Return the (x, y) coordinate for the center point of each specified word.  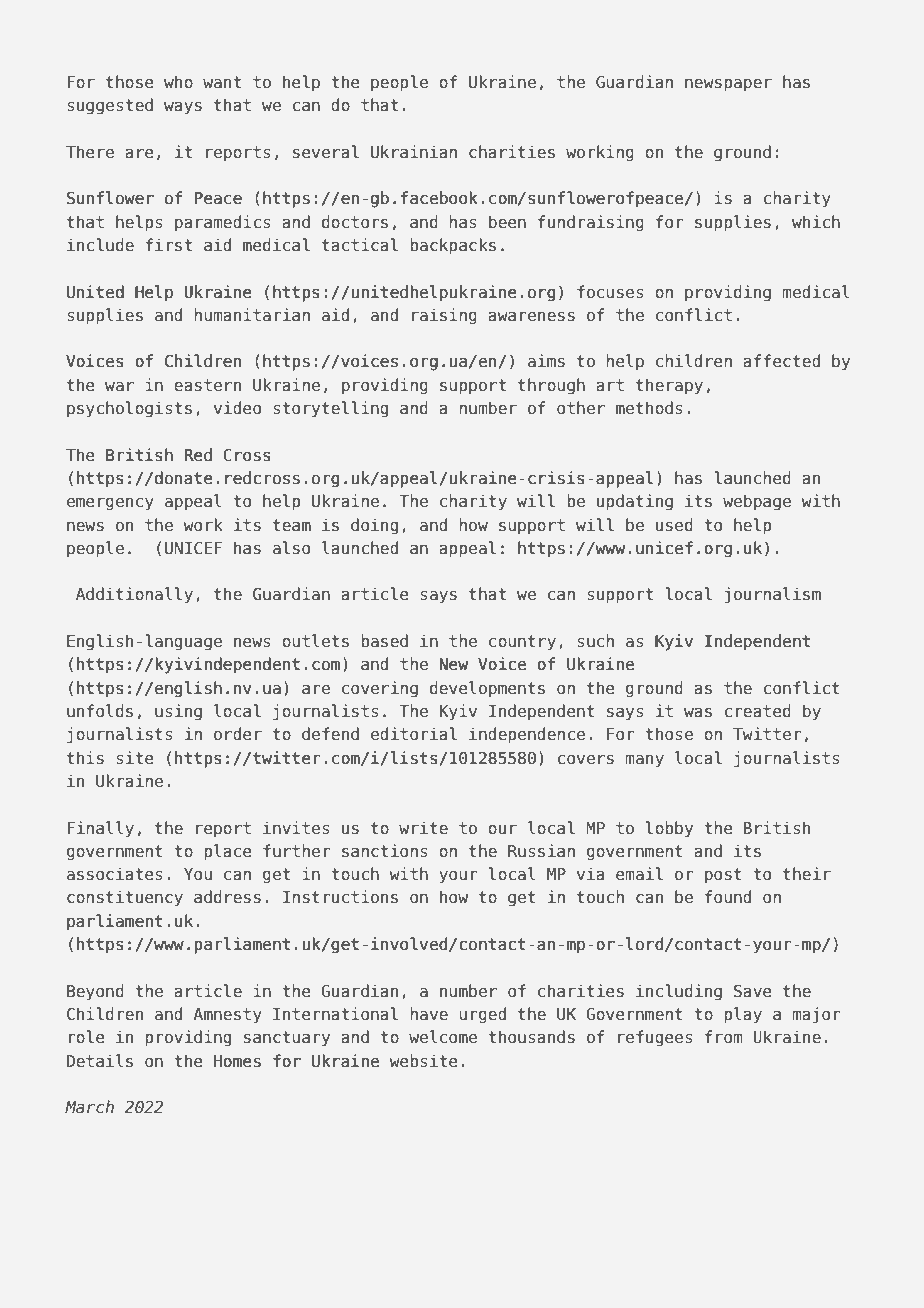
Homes (237, 1061)
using (178, 712)
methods (649, 407)
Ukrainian (414, 151)
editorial (414, 733)
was (698, 713)
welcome (443, 1036)
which (816, 221)
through (551, 386)
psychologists (129, 409)
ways (183, 108)
